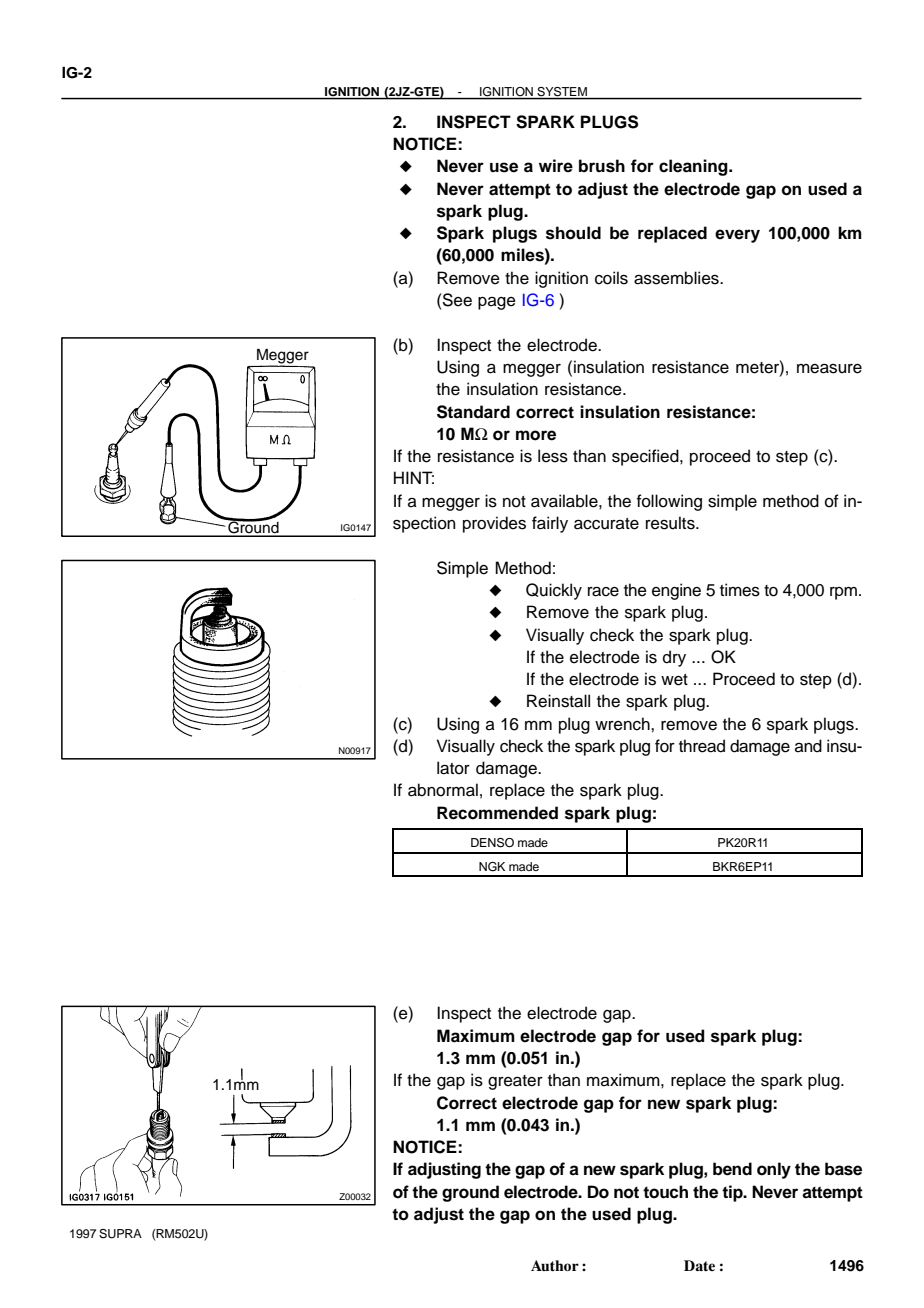  I want to click on wire, so click(556, 166).
